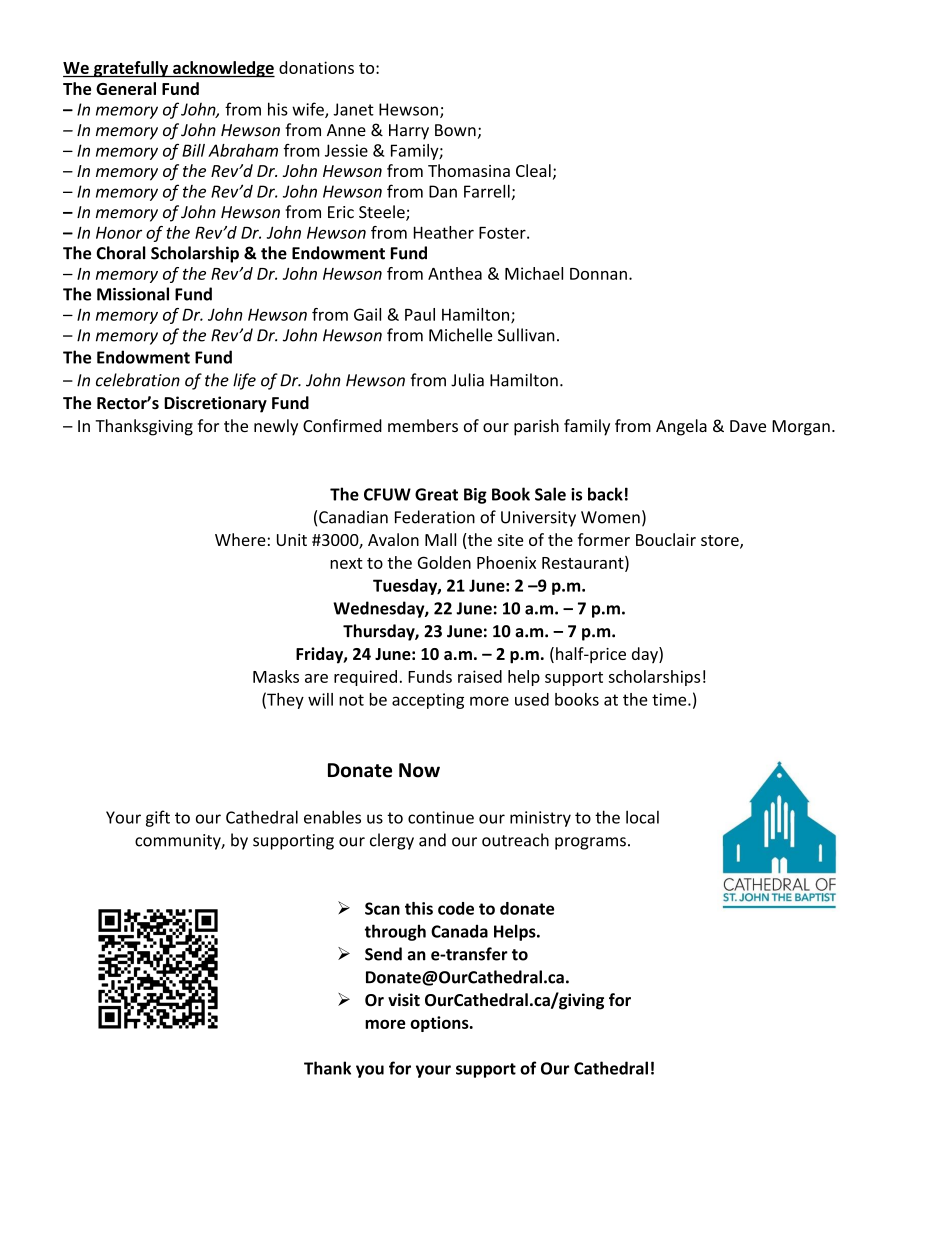 The image size is (952, 1233). I want to click on Send, so click(383, 954).
